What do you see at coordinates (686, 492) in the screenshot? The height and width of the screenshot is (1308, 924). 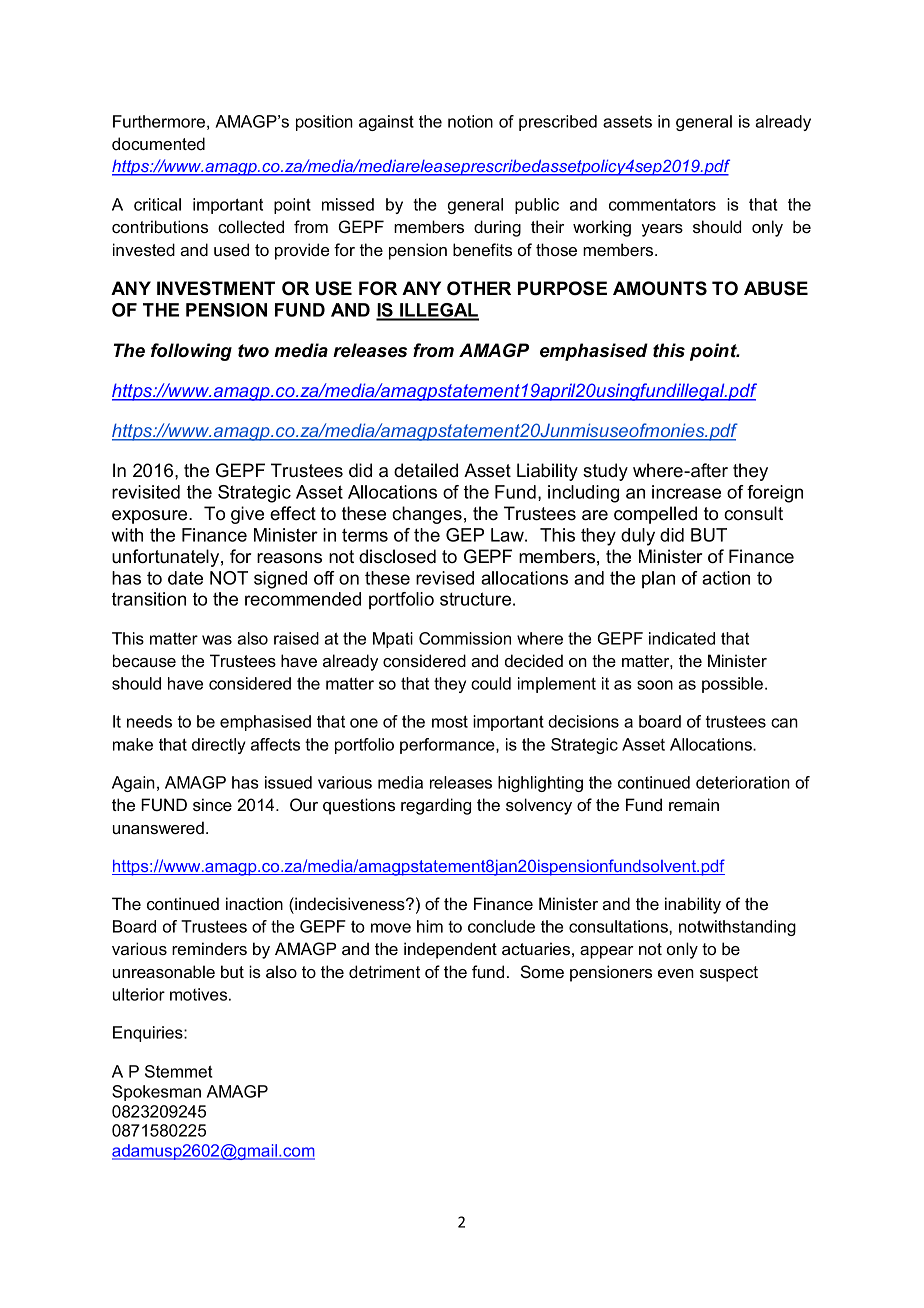 I see `increase` at bounding box center [686, 492].
